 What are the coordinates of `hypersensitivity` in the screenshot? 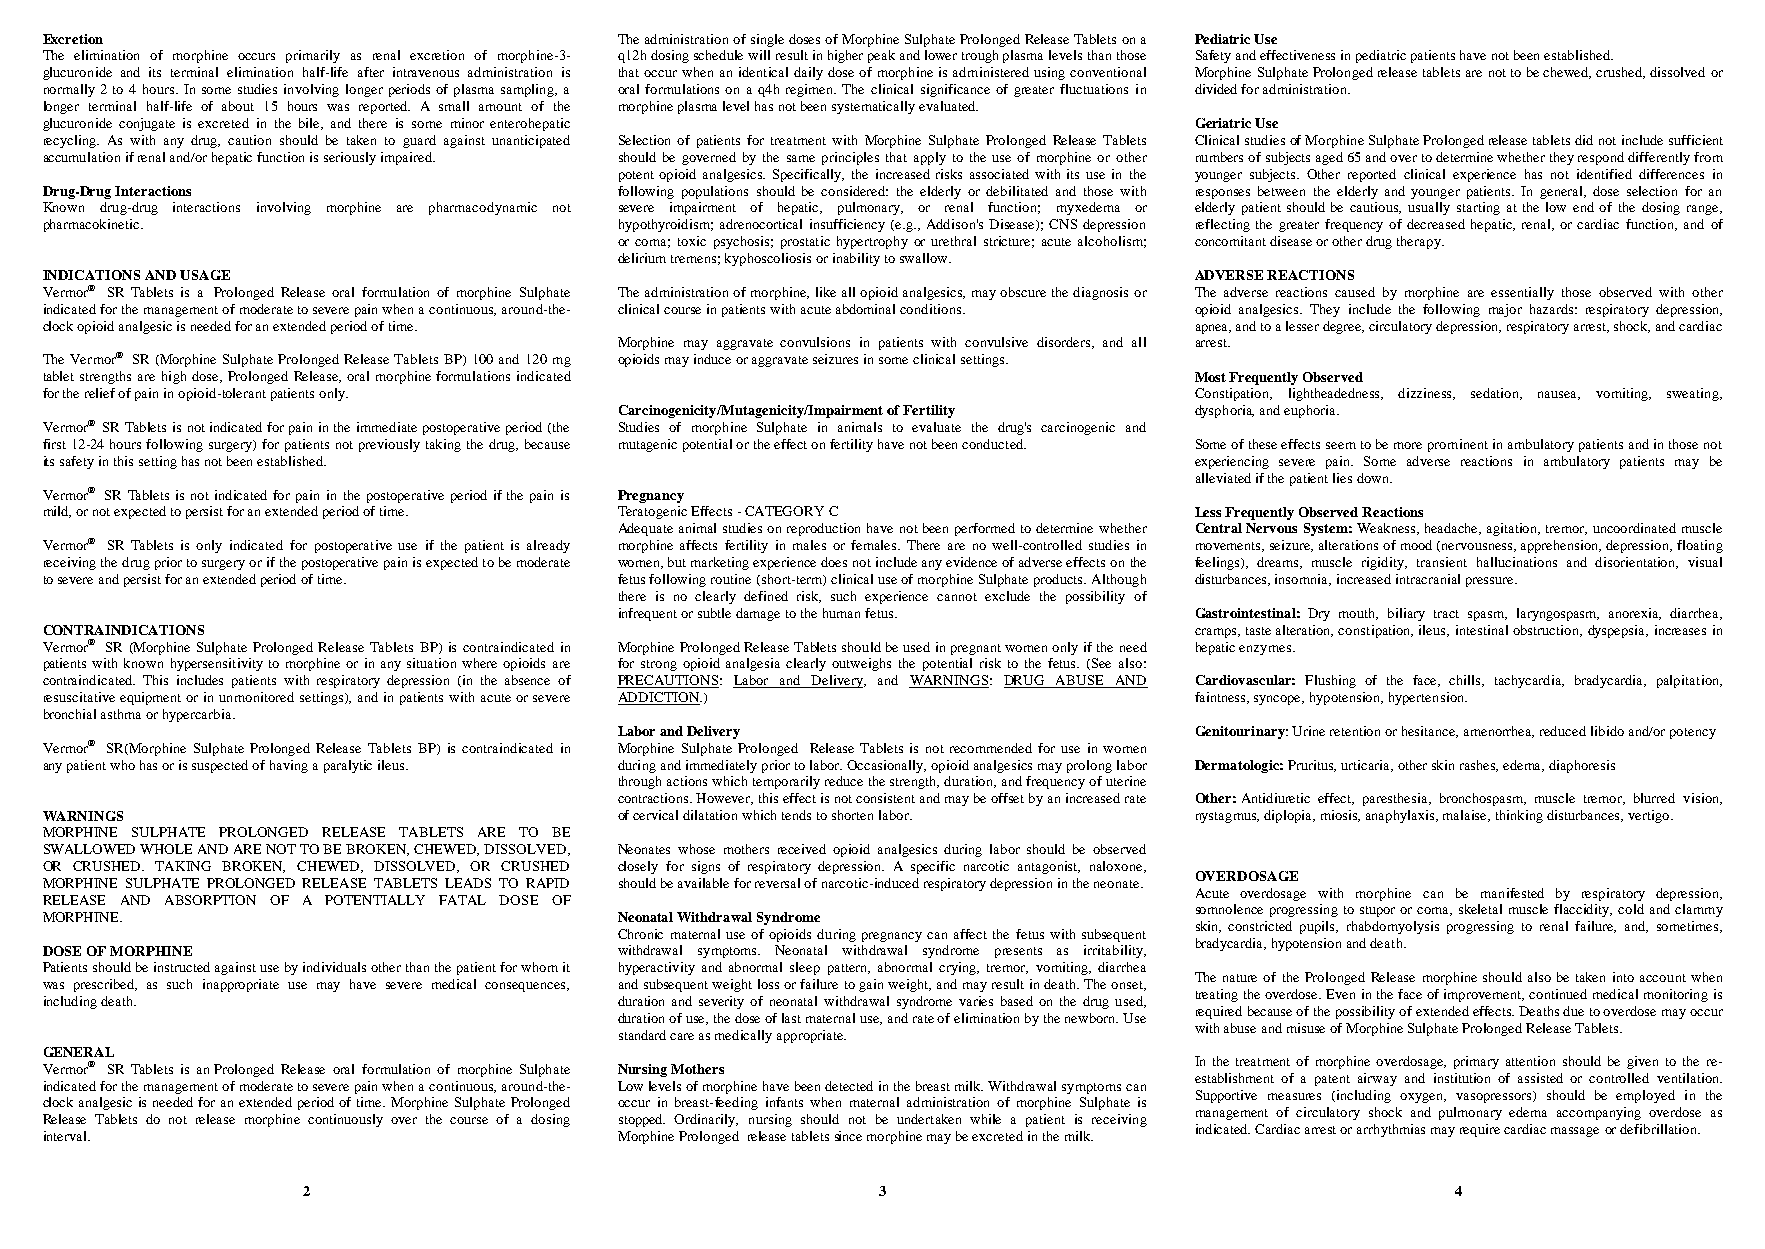 It's located at (217, 664).
